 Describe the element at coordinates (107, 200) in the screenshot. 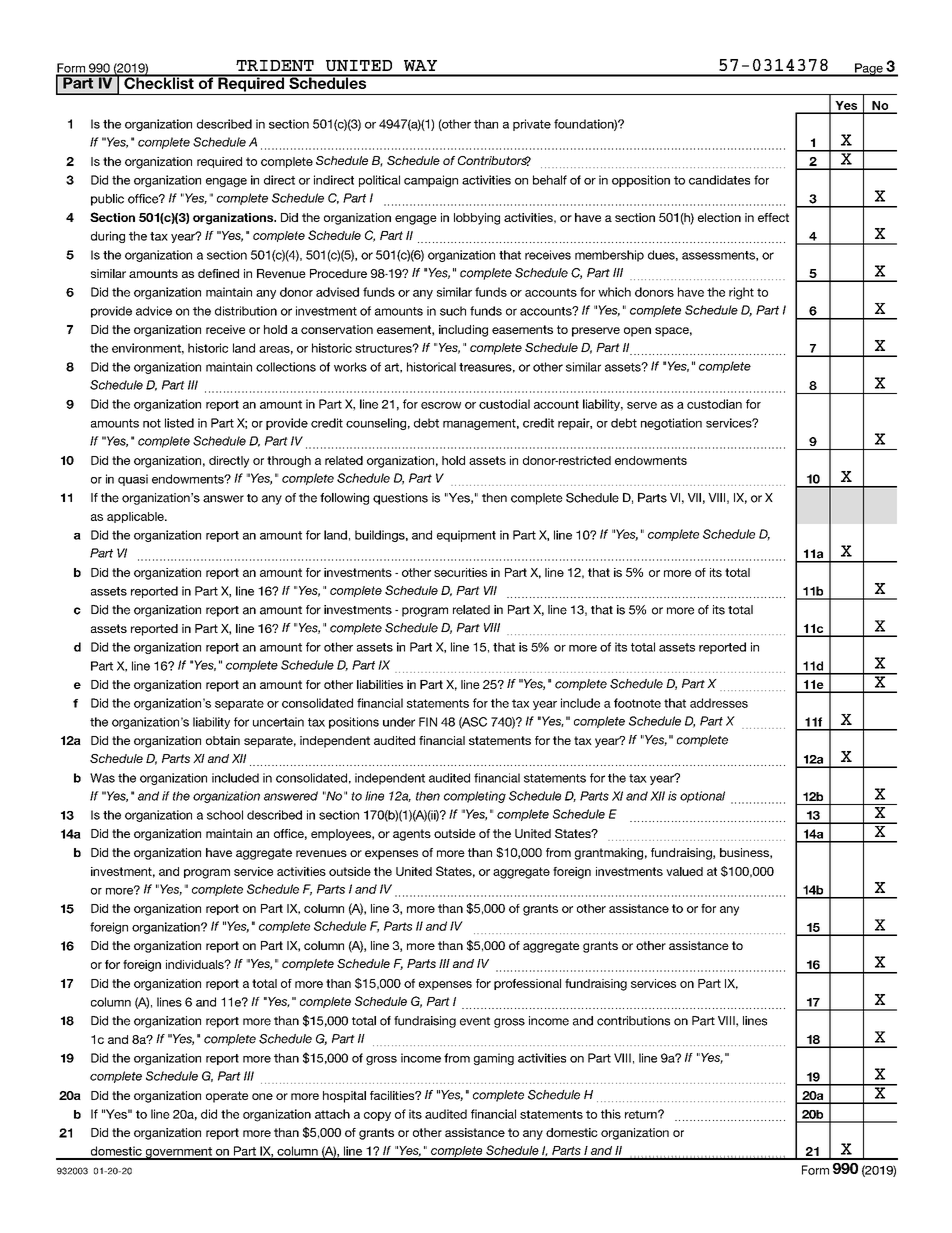

I see `public` at that location.
